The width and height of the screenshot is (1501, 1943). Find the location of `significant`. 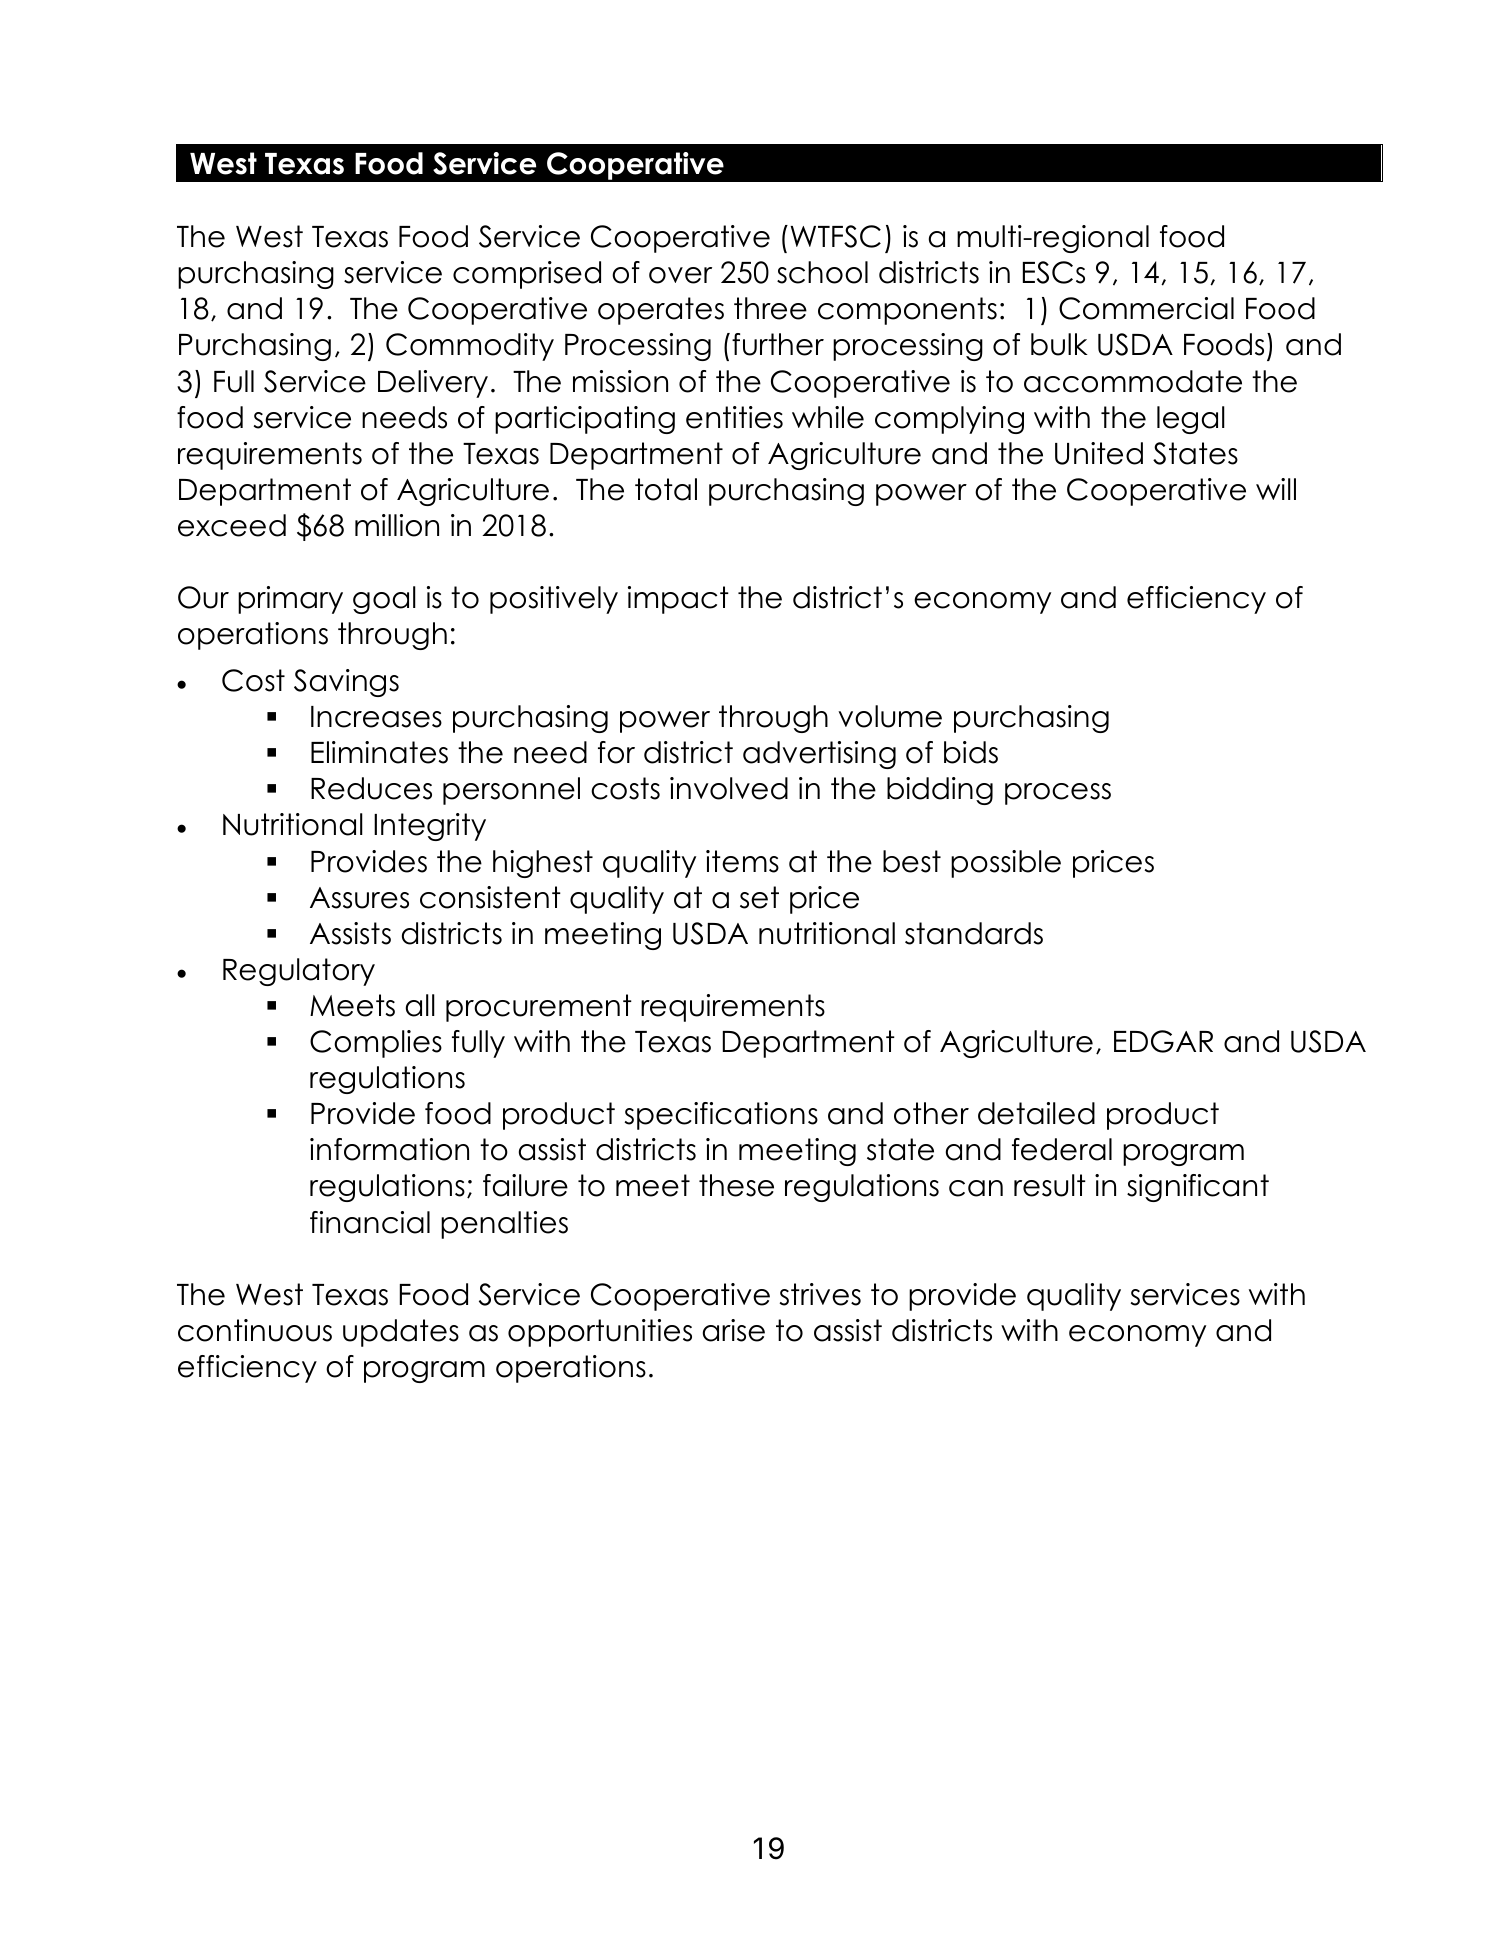

significant is located at coordinates (1198, 1188).
